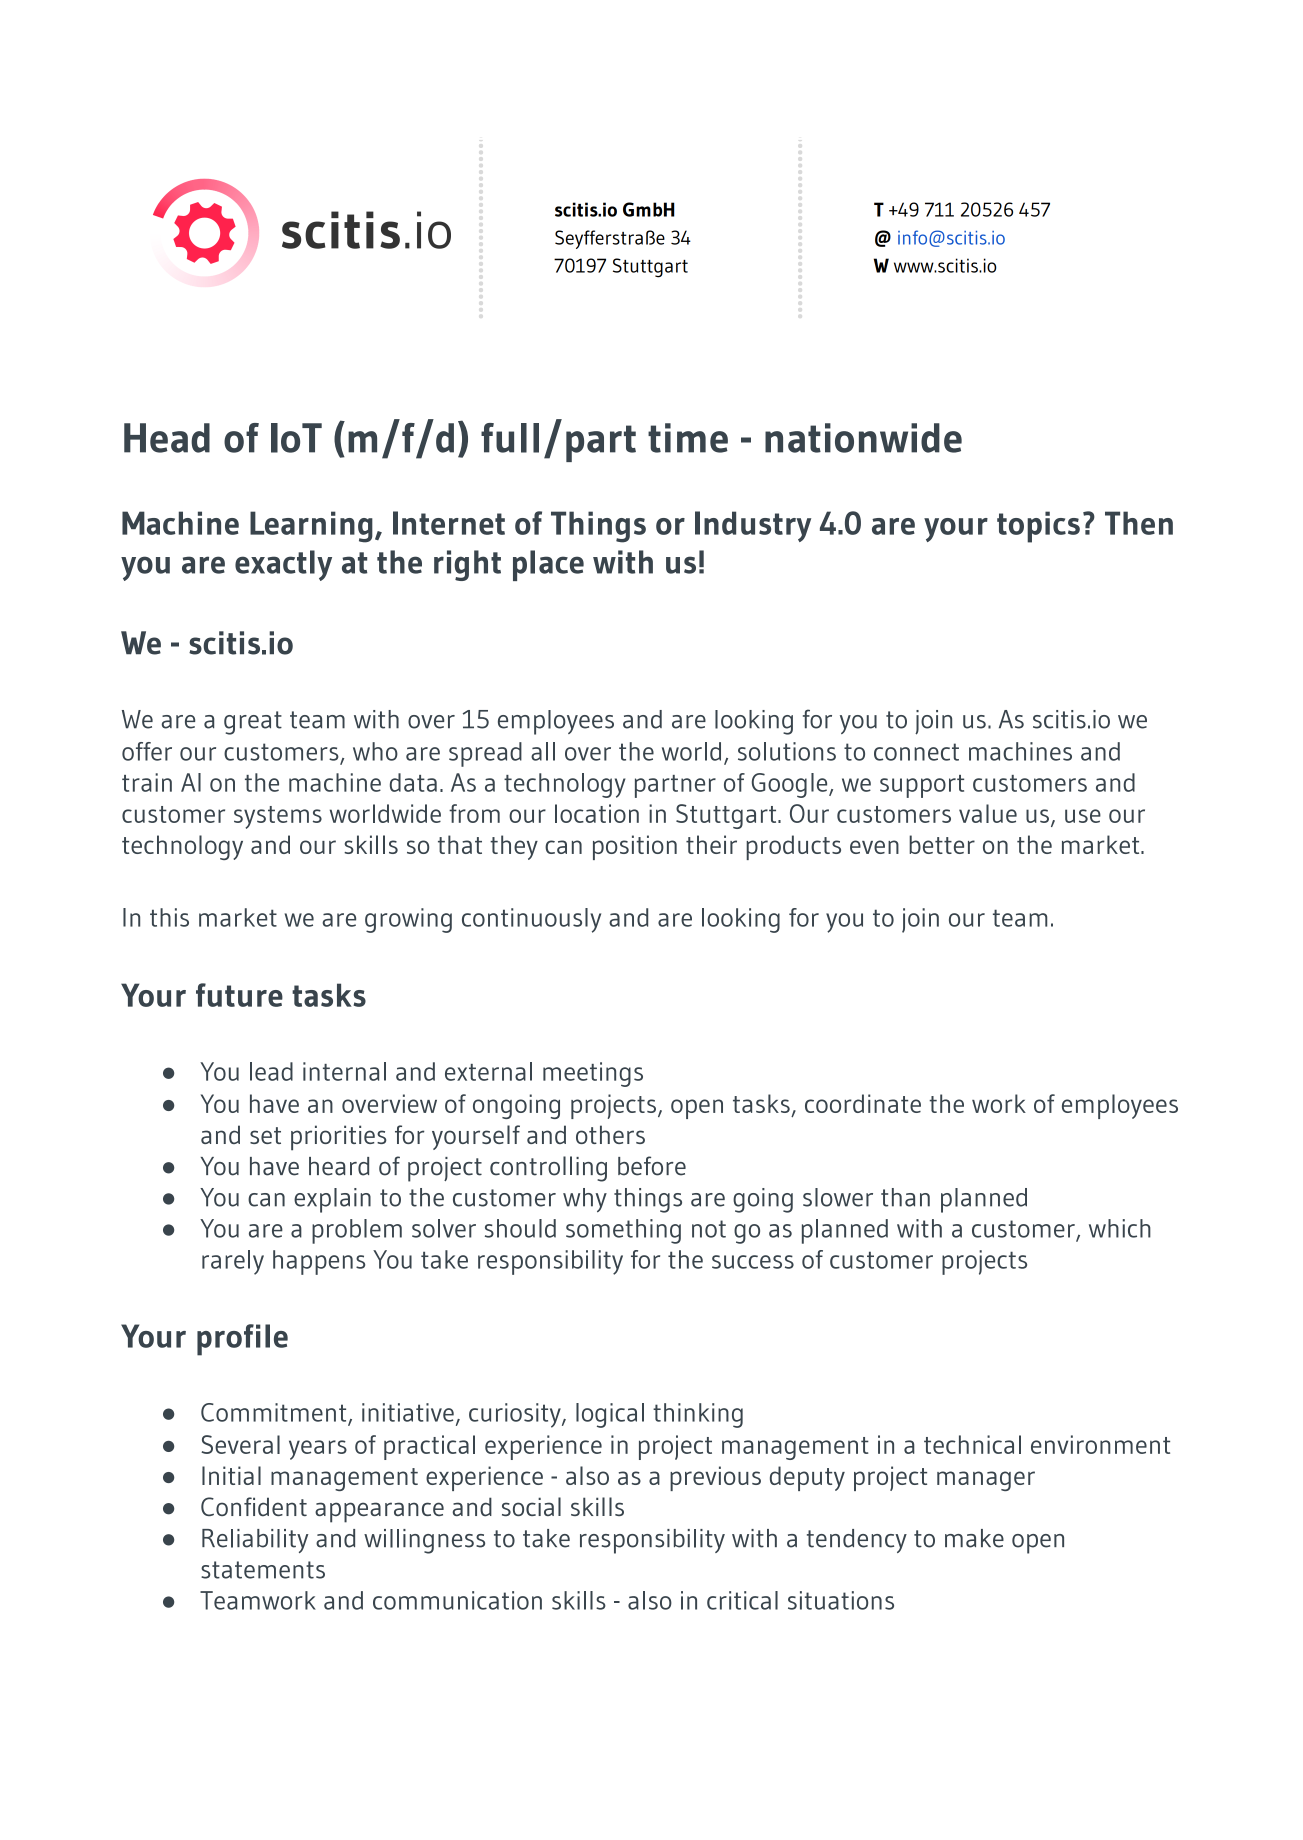 Image resolution: width=1303 pixels, height=1840 pixels. Describe the element at coordinates (311, 527) in the page. I see `Learning` at that location.
